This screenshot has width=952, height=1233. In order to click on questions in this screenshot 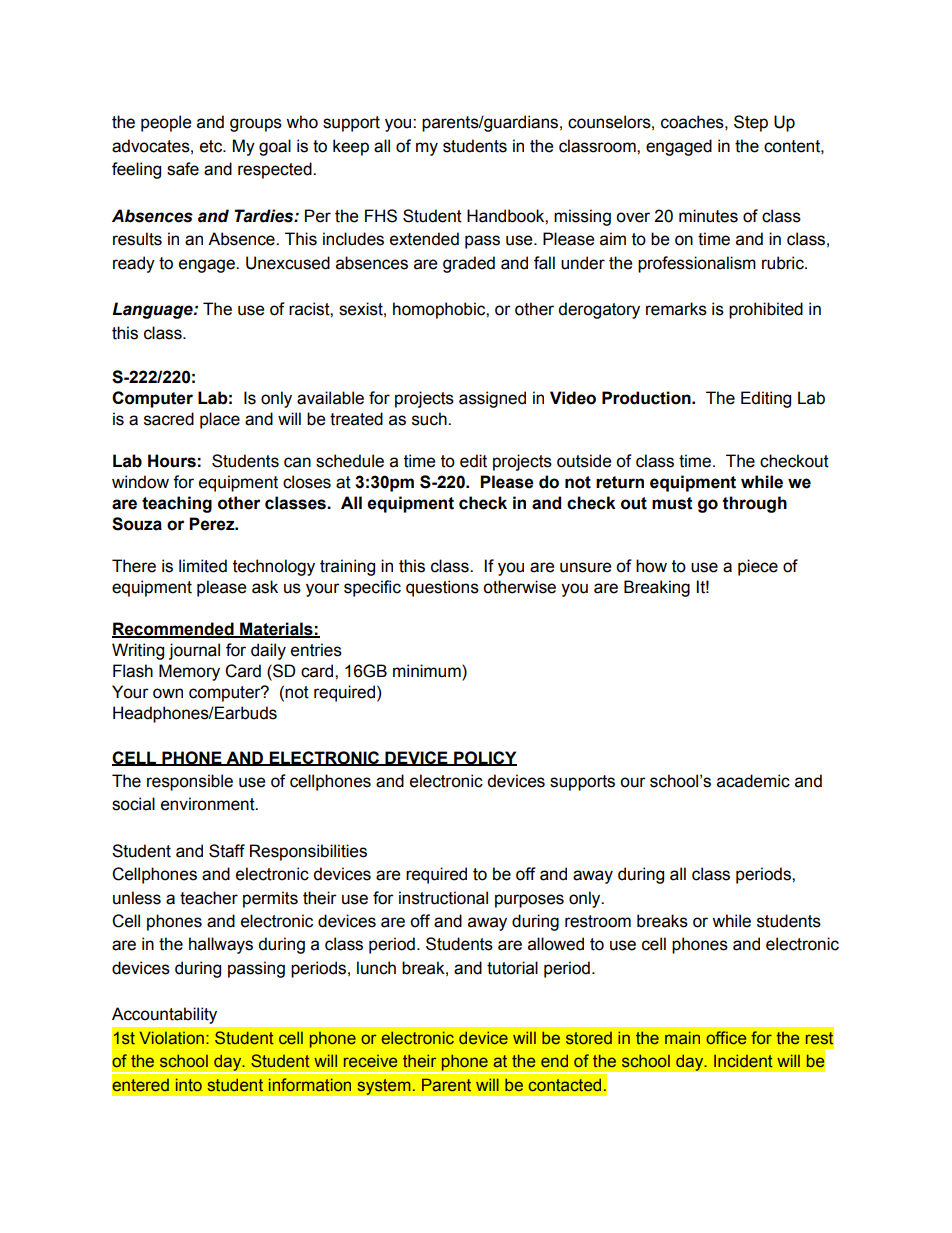, I will do `click(442, 588)`.
